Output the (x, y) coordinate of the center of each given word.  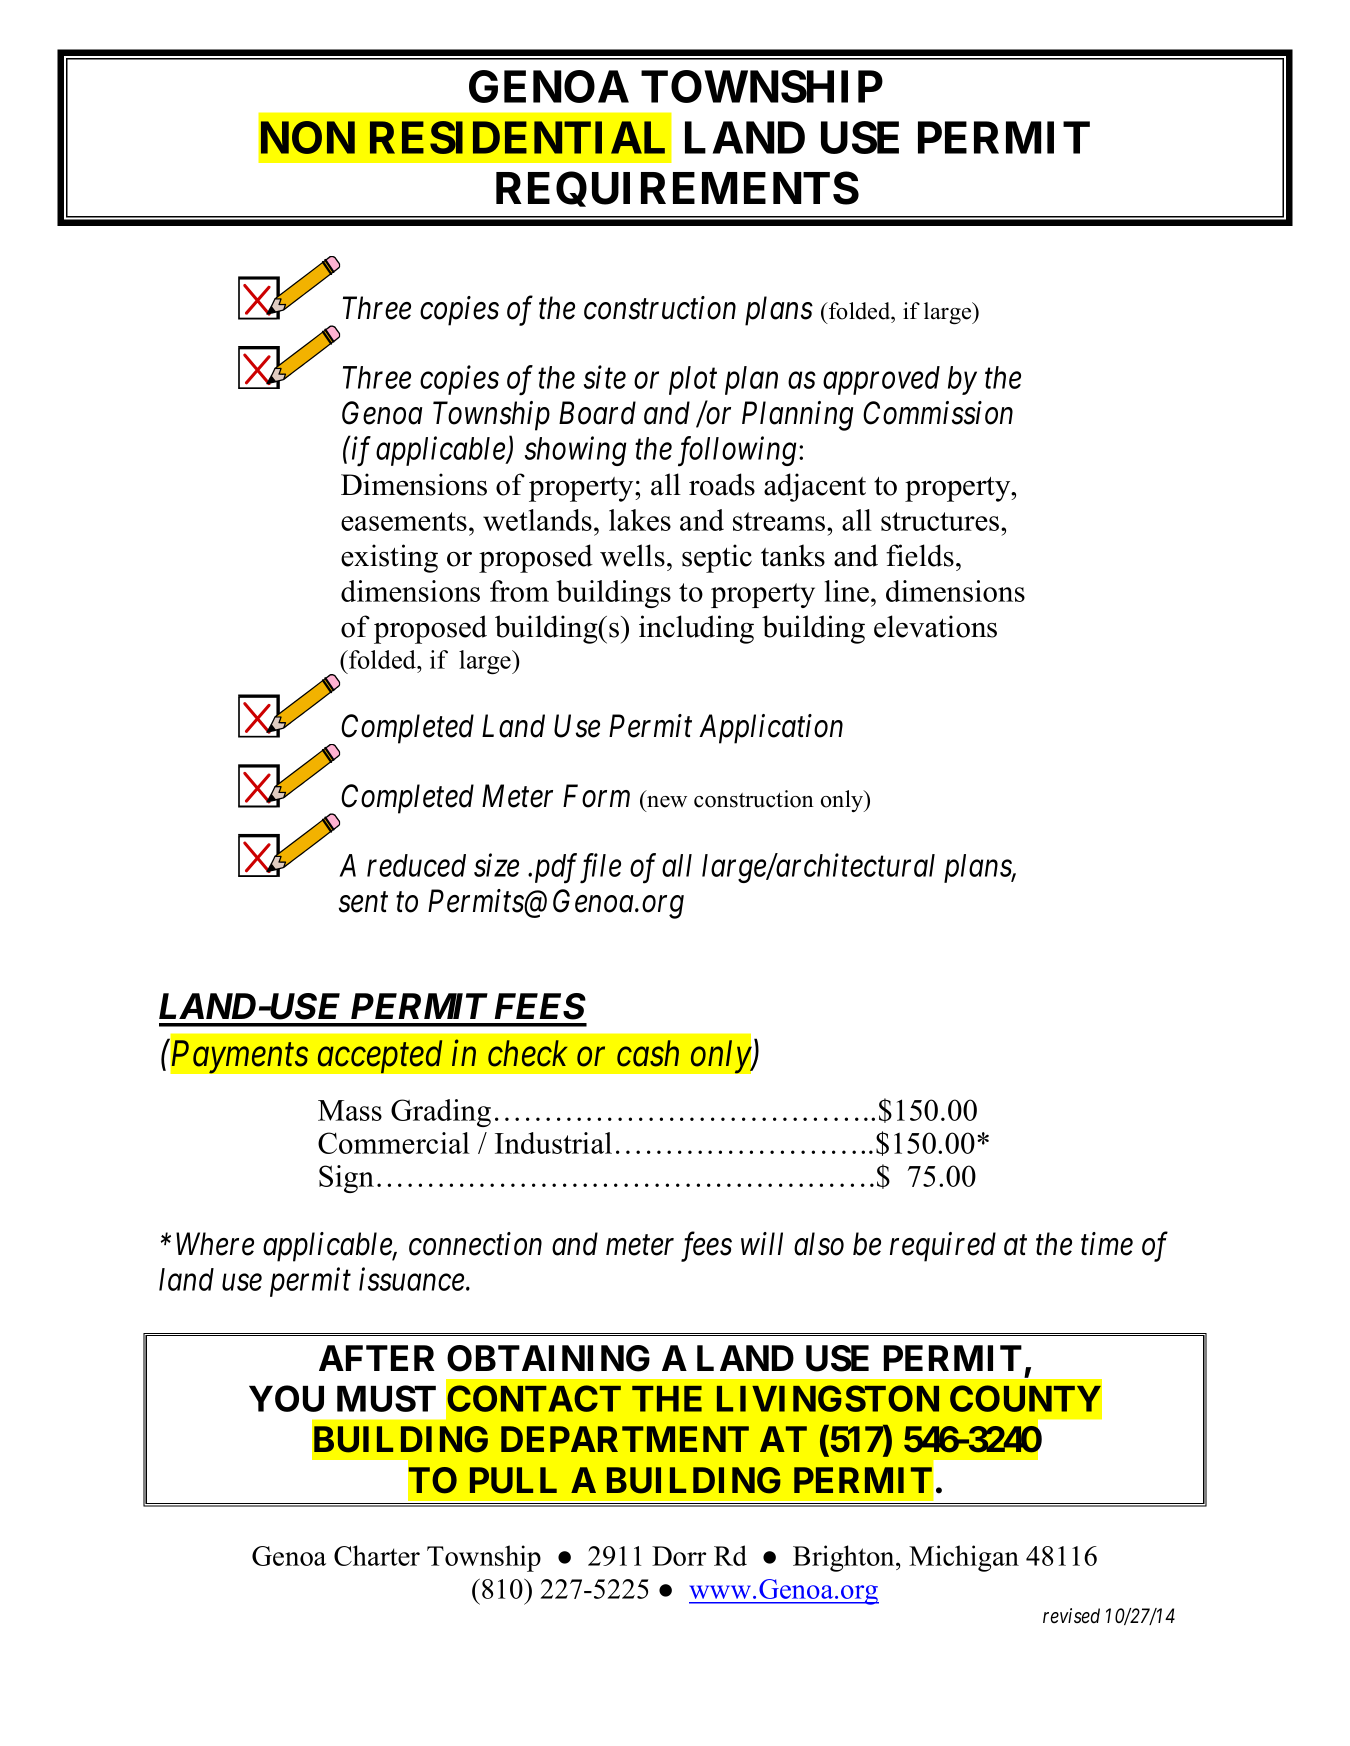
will (762, 1243)
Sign (346, 1179)
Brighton (845, 1558)
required (943, 1247)
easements (404, 521)
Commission (938, 413)
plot (693, 380)
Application (771, 729)
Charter (377, 1555)
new (667, 802)
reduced (416, 865)
